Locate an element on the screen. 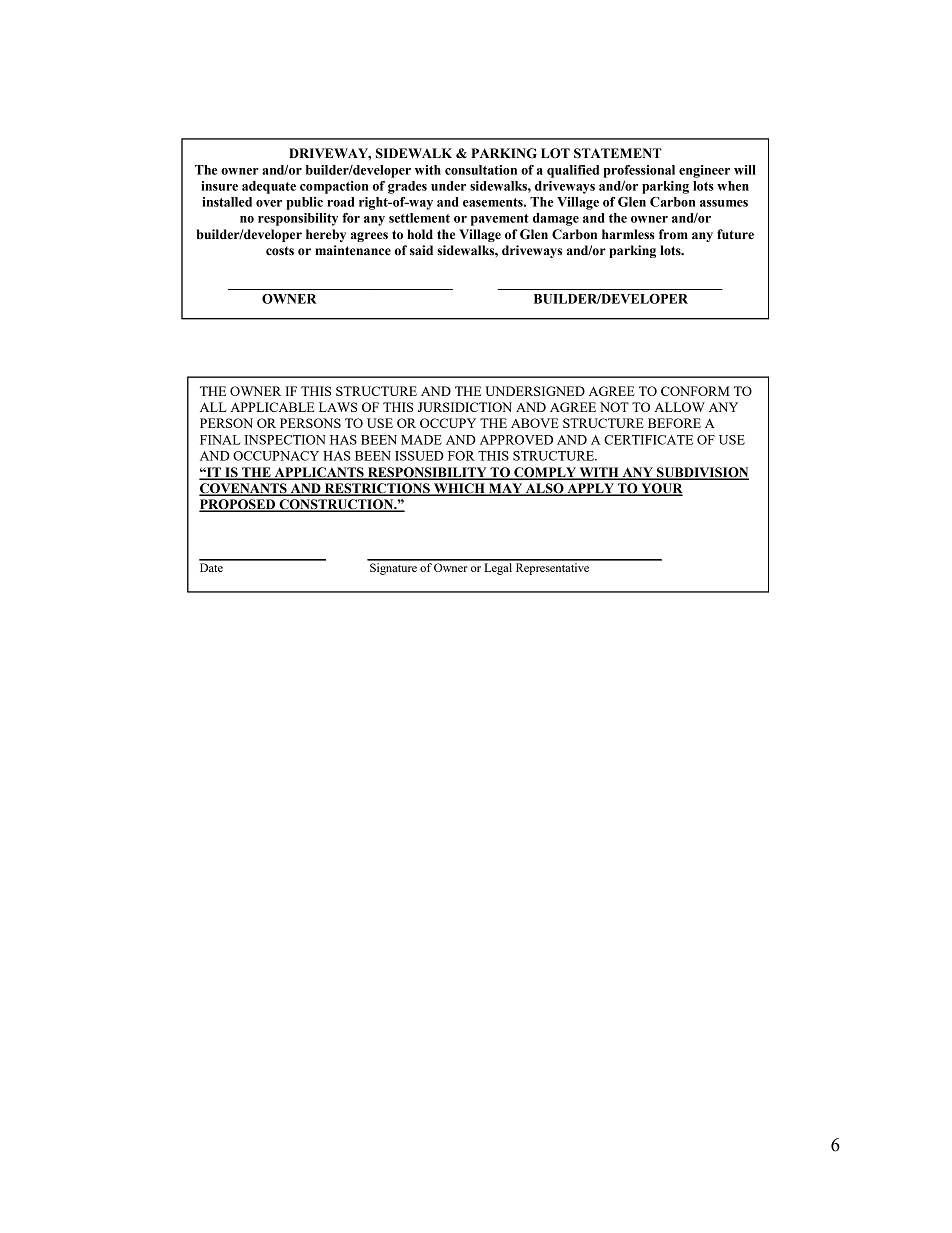  consultation is located at coordinates (481, 170).
